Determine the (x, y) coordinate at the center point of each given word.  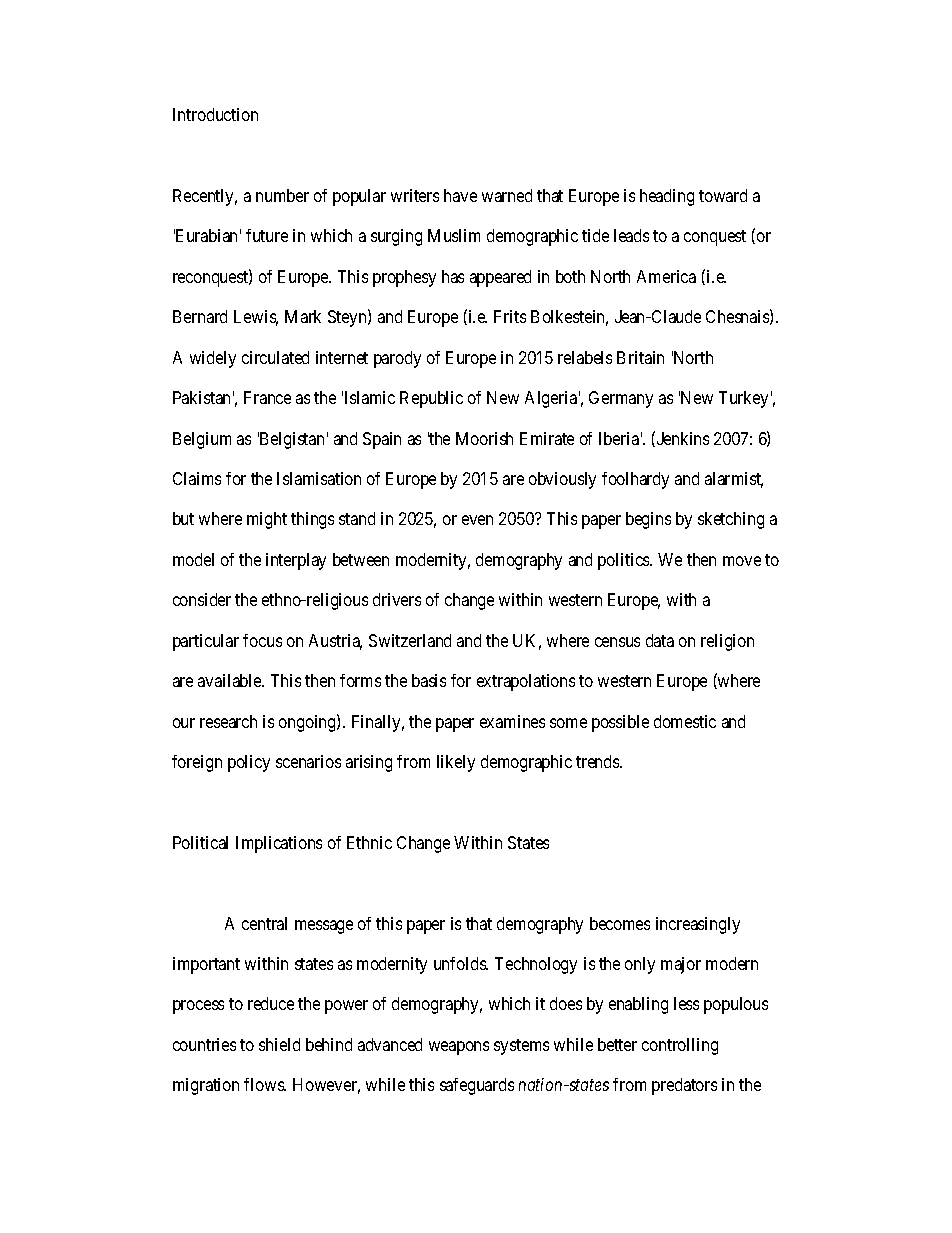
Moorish (484, 438)
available (230, 680)
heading (667, 197)
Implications (279, 844)
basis (429, 680)
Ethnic (369, 842)
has (453, 276)
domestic (685, 721)
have (460, 195)
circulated (275, 357)
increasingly (698, 925)
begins (648, 520)
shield (279, 1044)
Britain (640, 357)
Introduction (215, 114)
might (267, 520)
